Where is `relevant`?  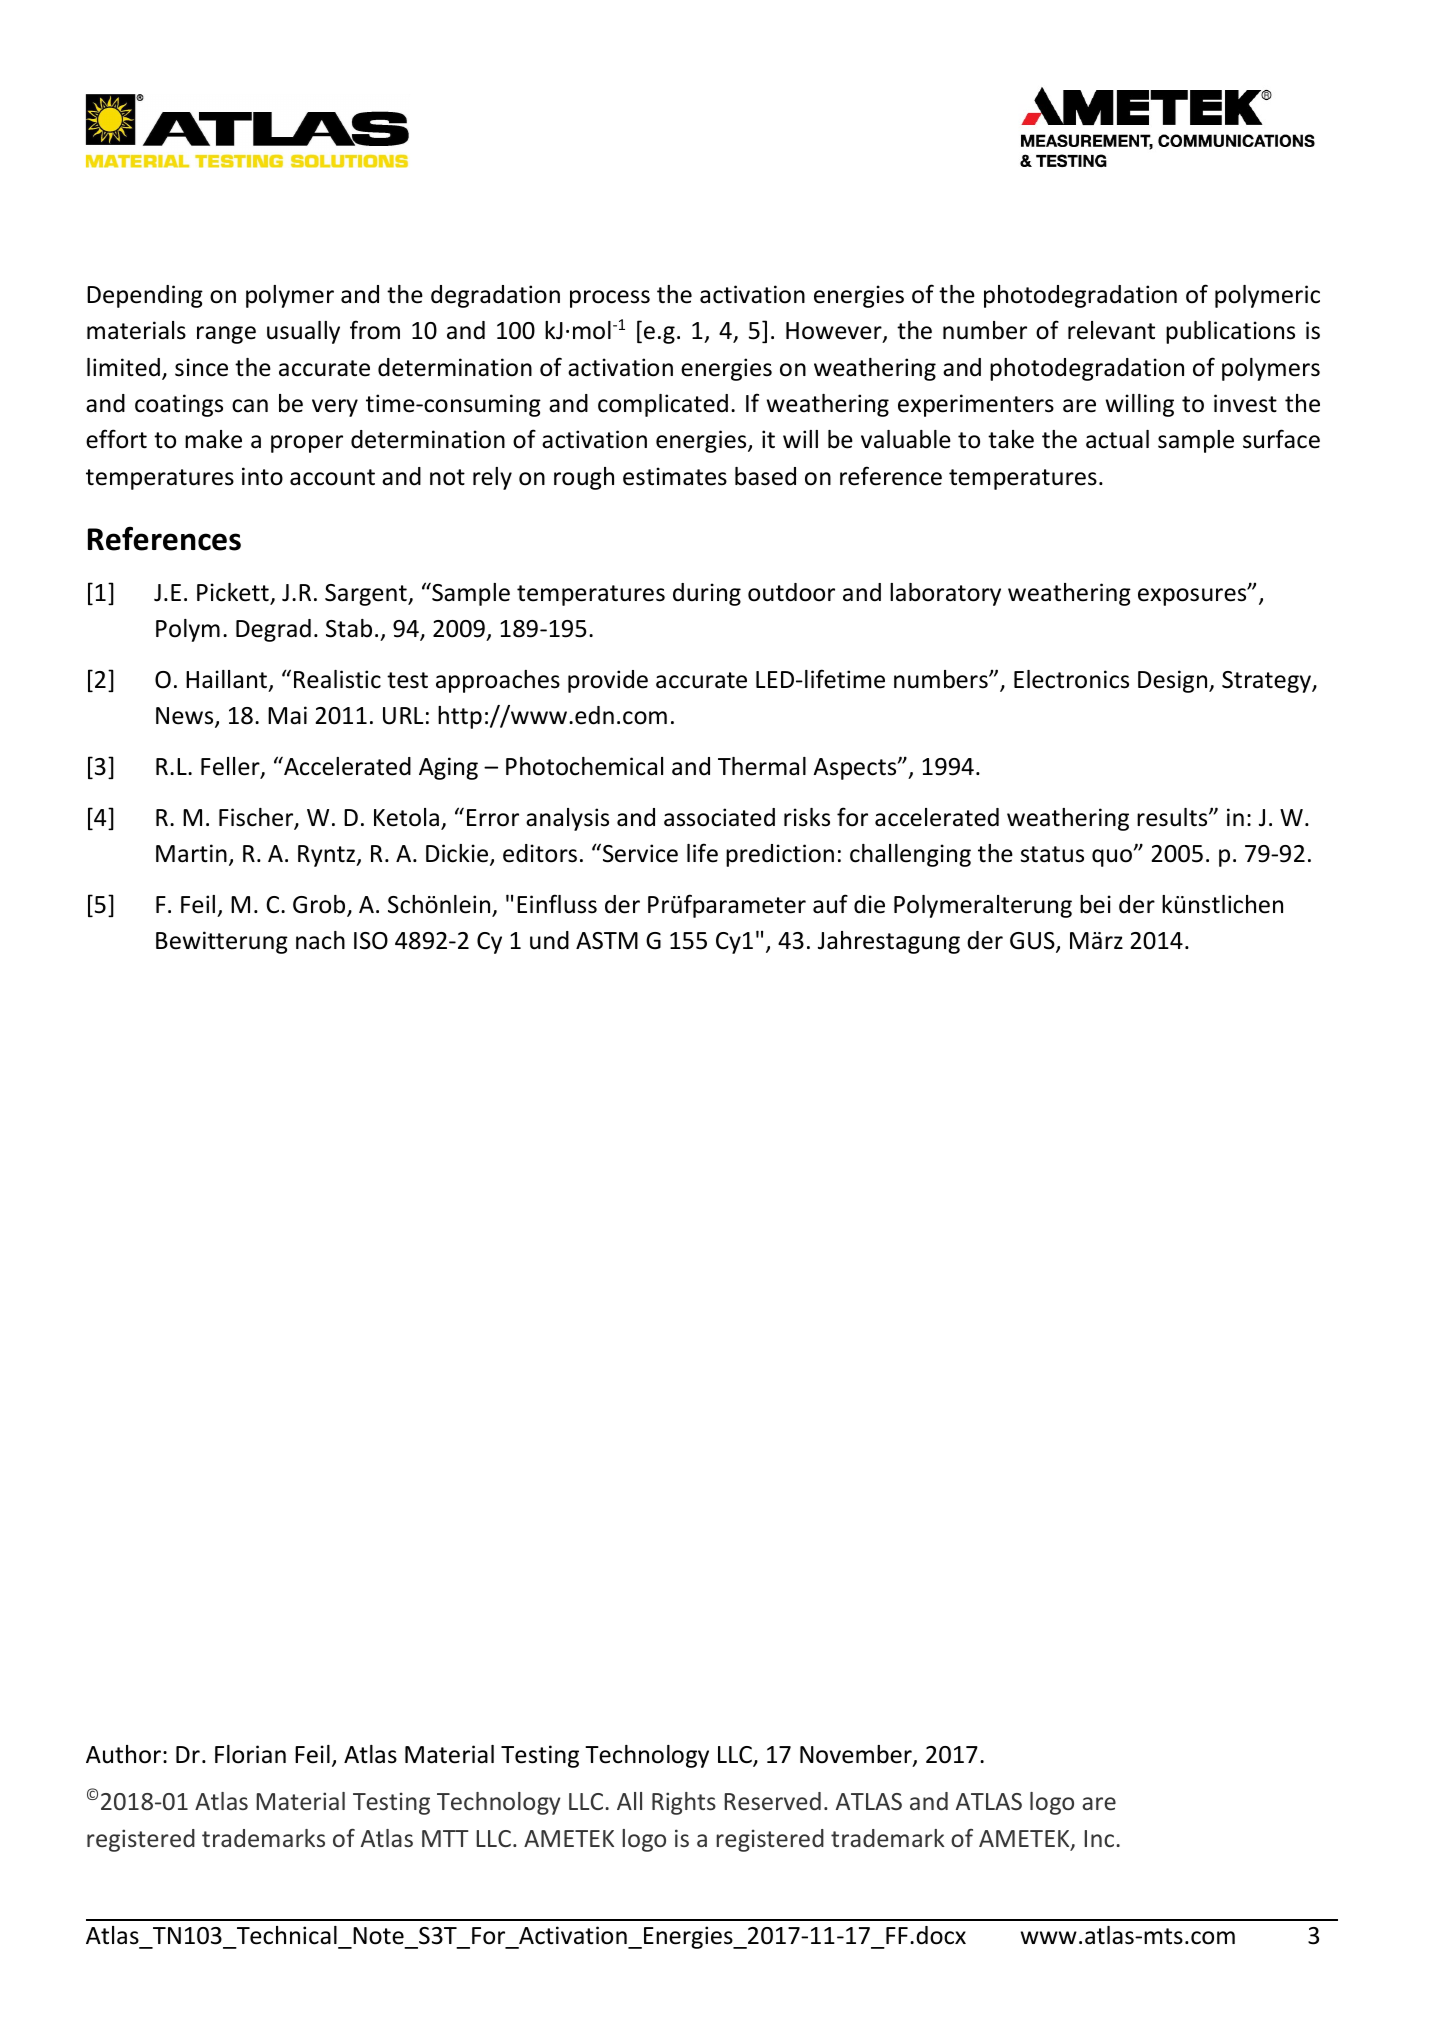 relevant is located at coordinates (1111, 330).
